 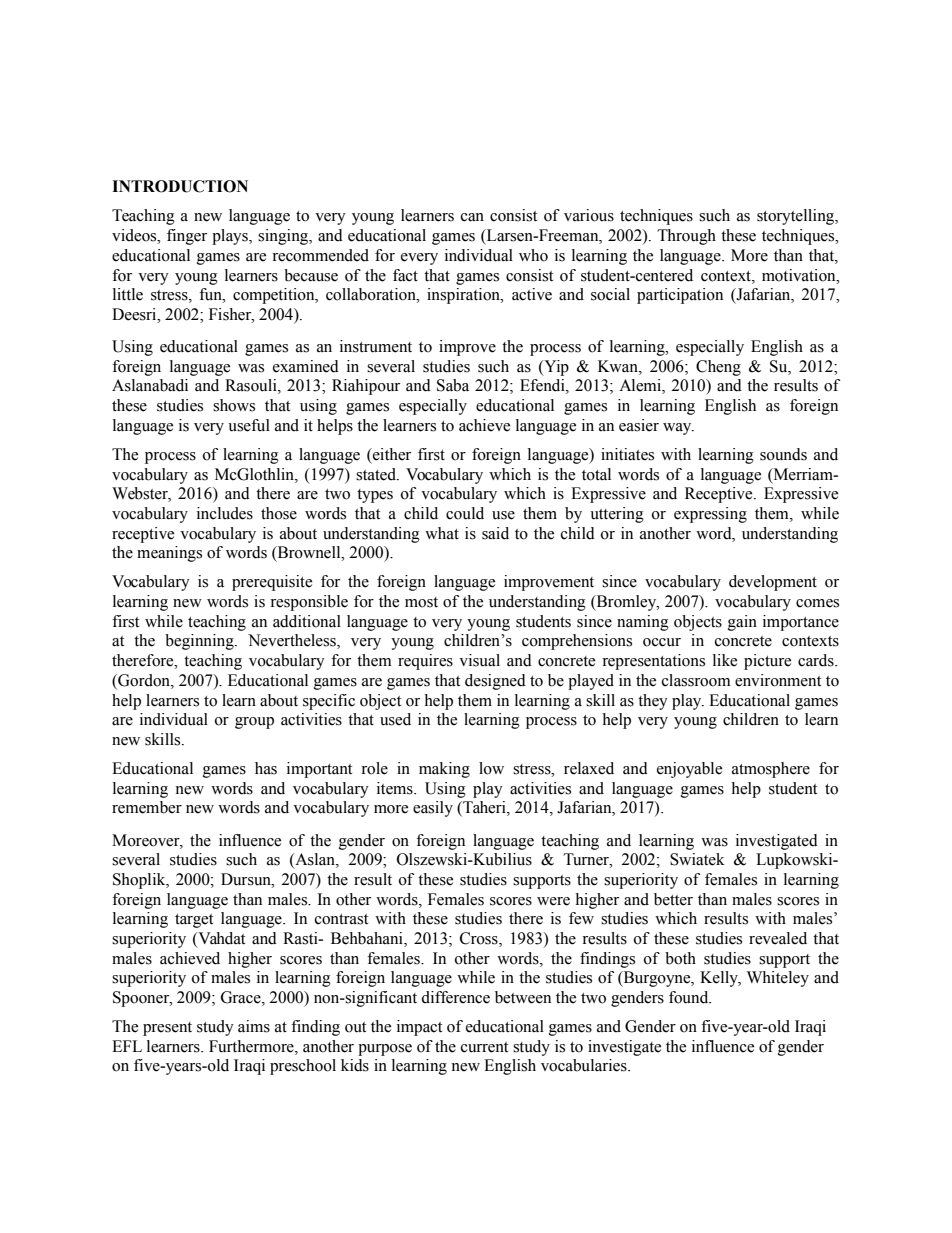 I want to click on finger, so click(x=187, y=237).
